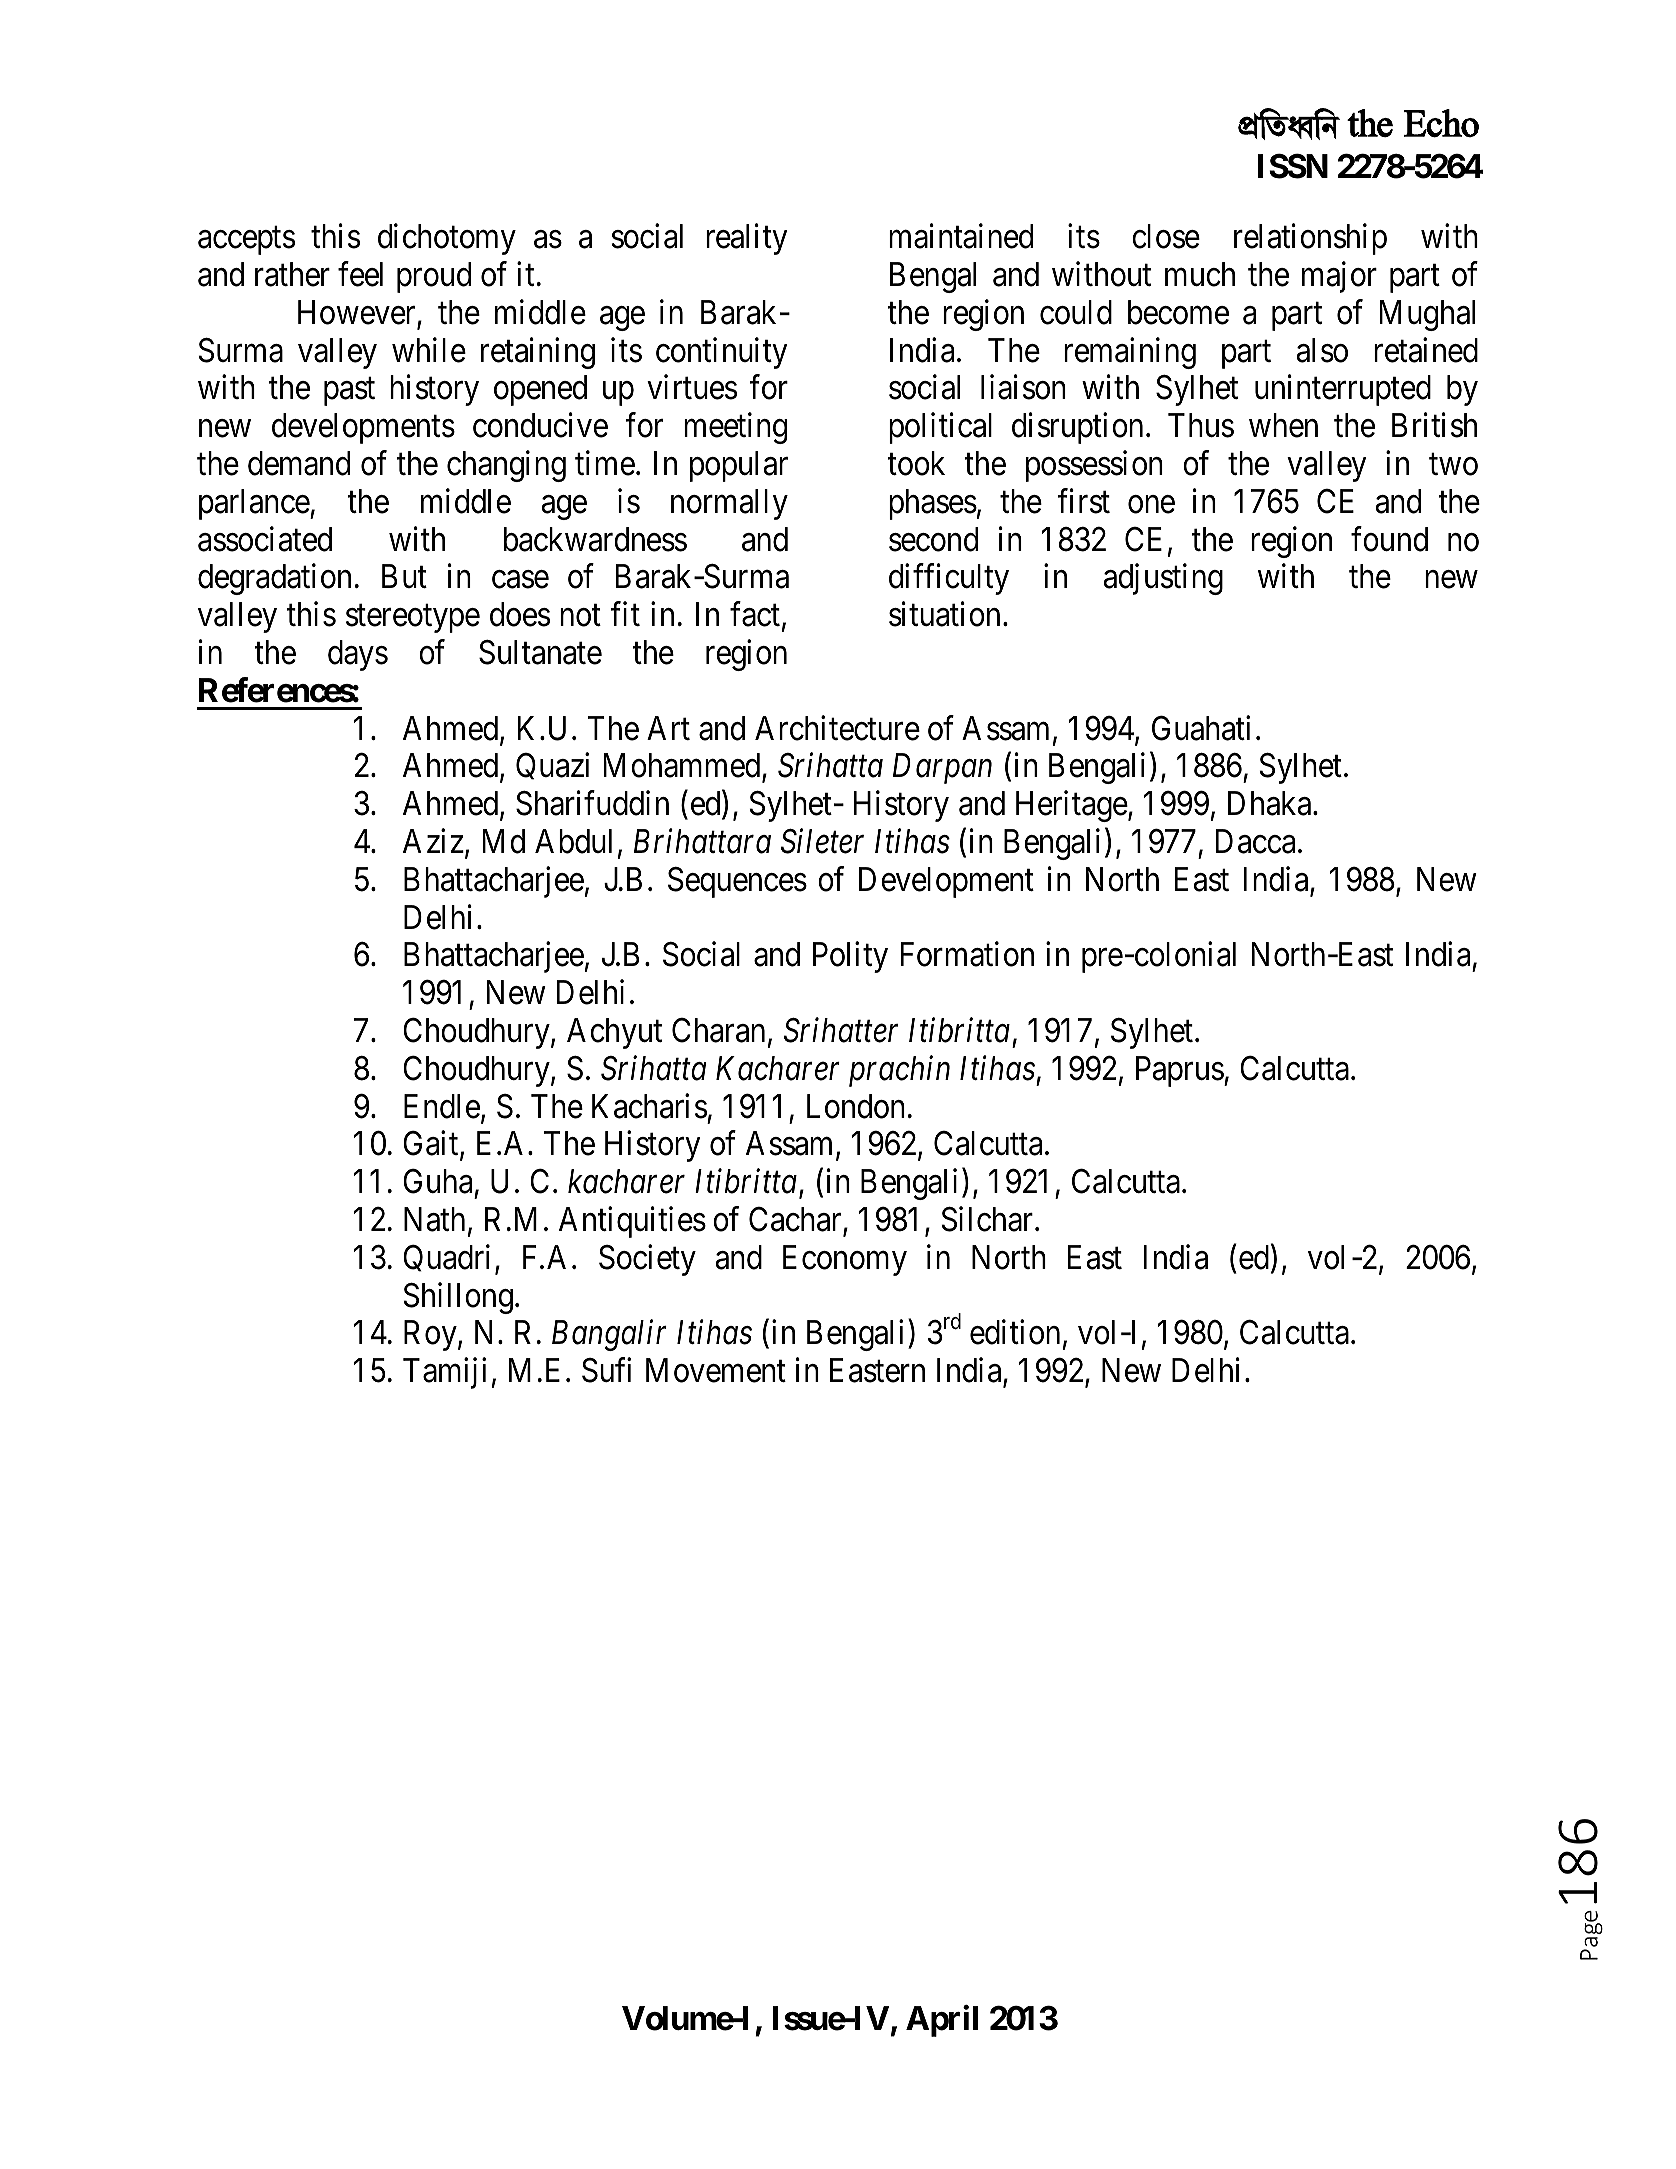 This image has height=2169, width=1676. I want to click on Economy, so click(845, 1260).
